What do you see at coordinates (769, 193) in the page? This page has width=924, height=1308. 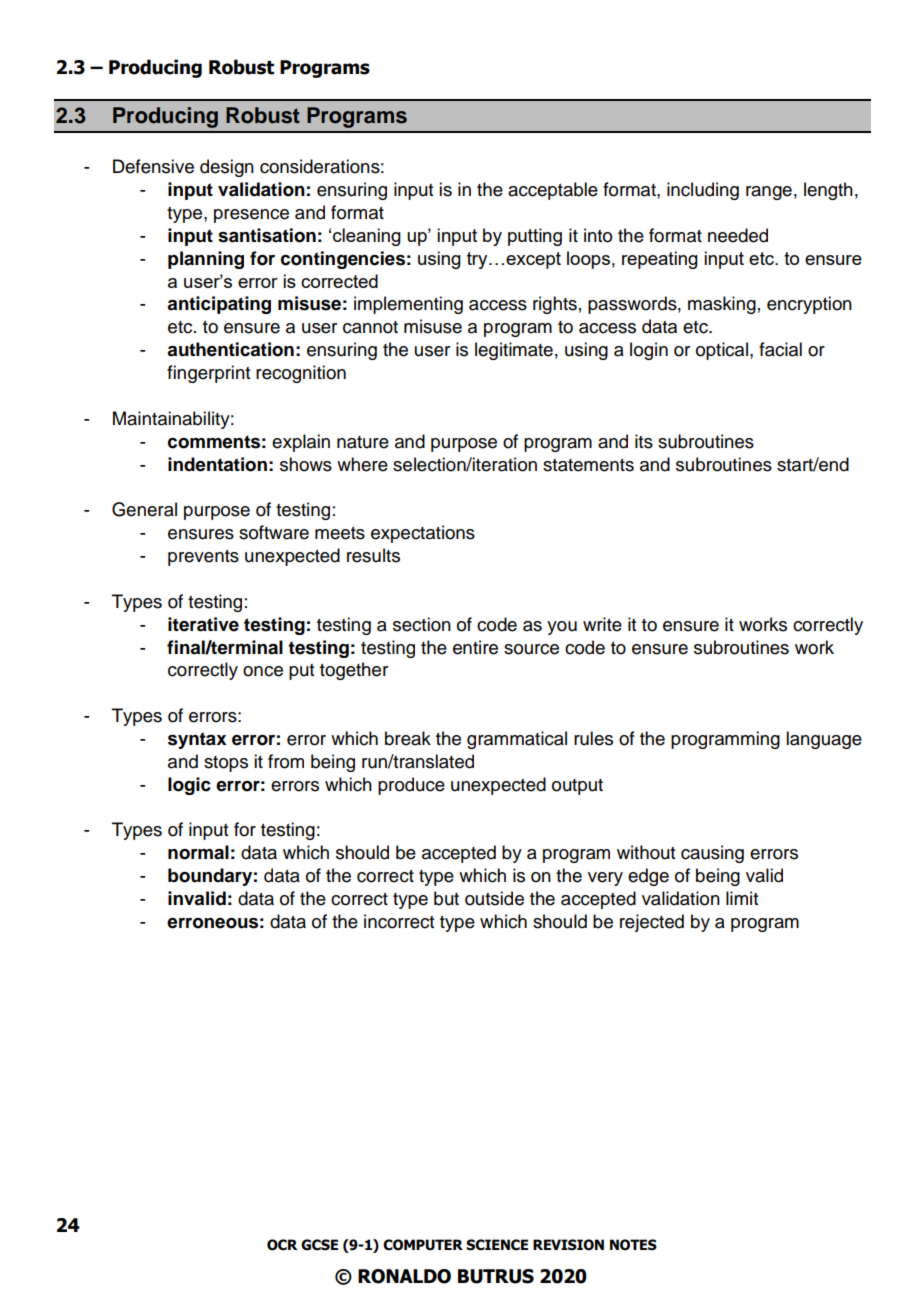 I see `range` at bounding box center [769, 193].
